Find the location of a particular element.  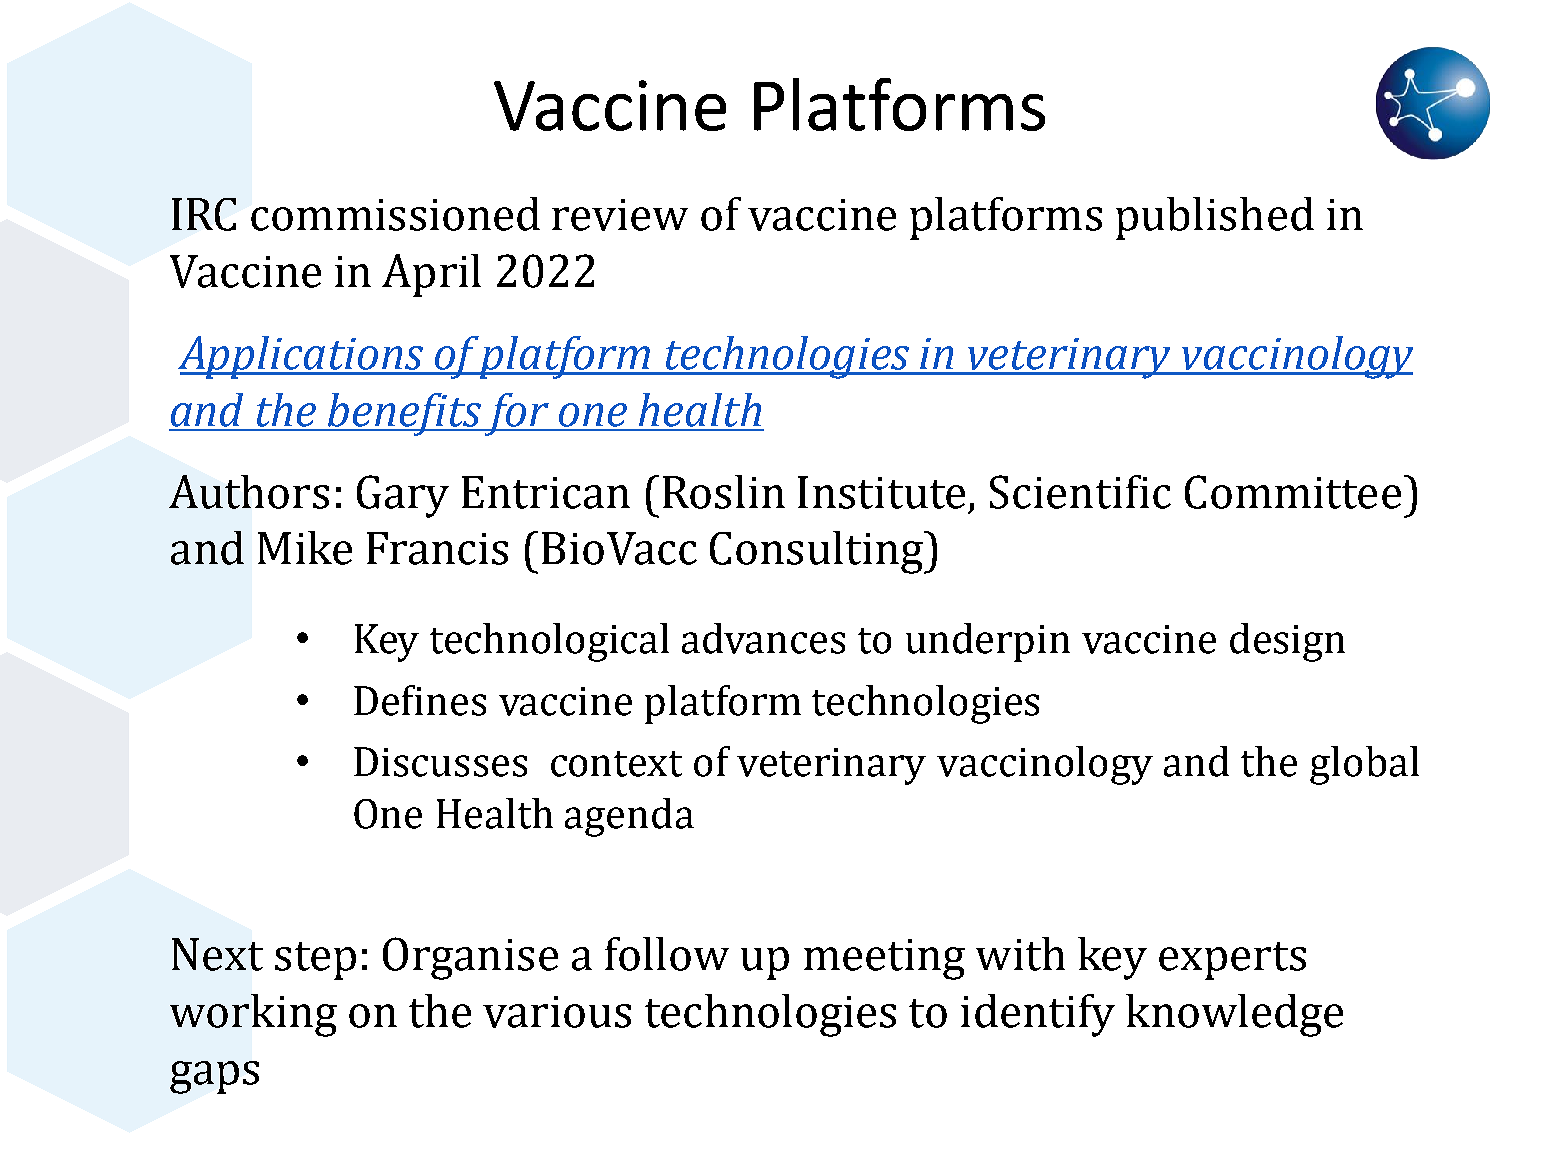

design is located at coordinates (1287, 642).
